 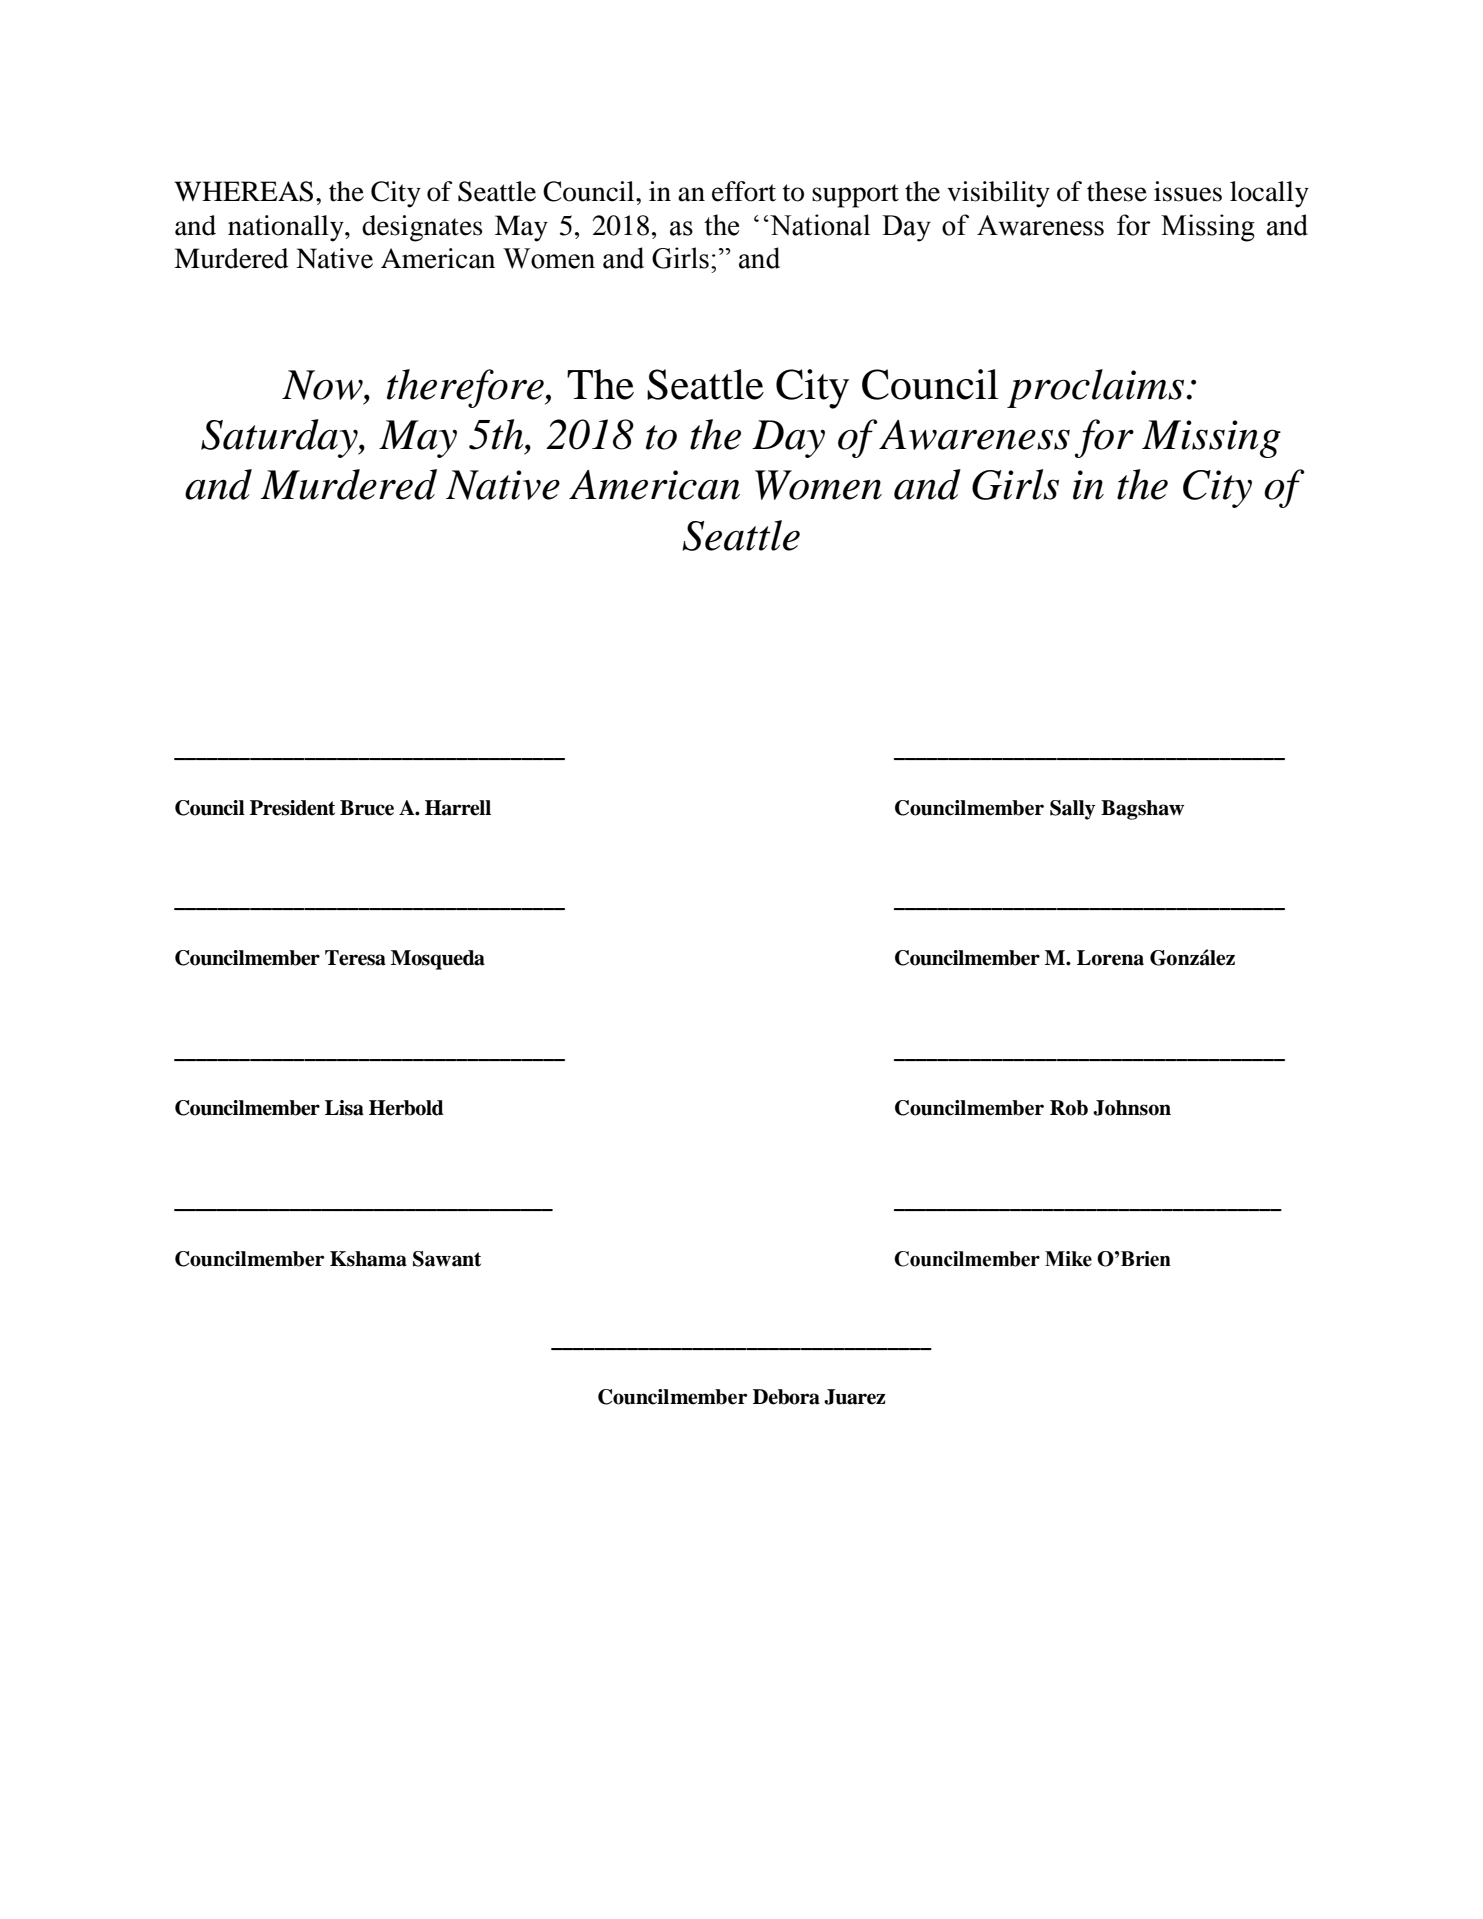 I want to click on Johnson, so click(x=1132, y=1108).
